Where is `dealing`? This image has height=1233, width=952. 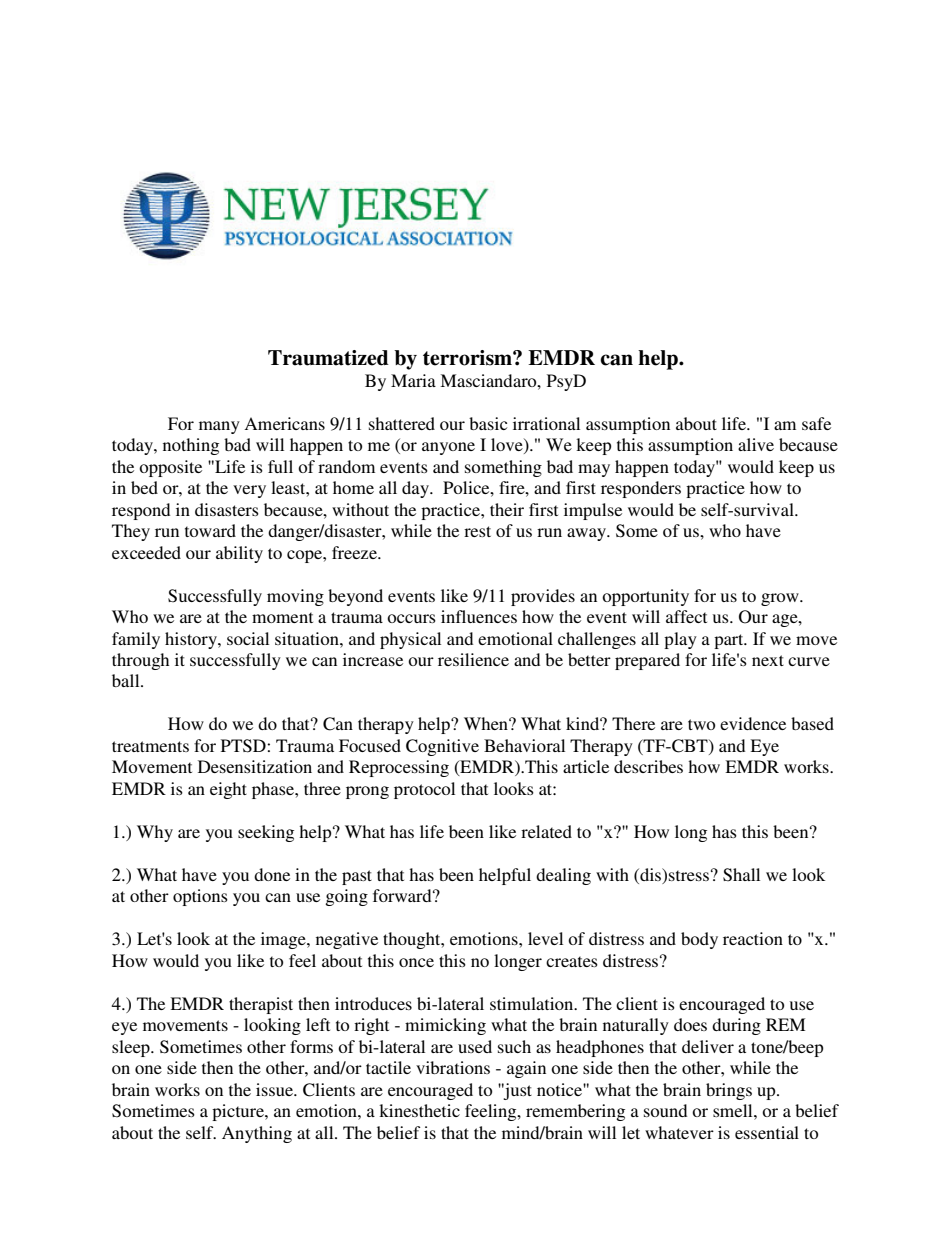 dealing is located at coordinates (563, 876).
